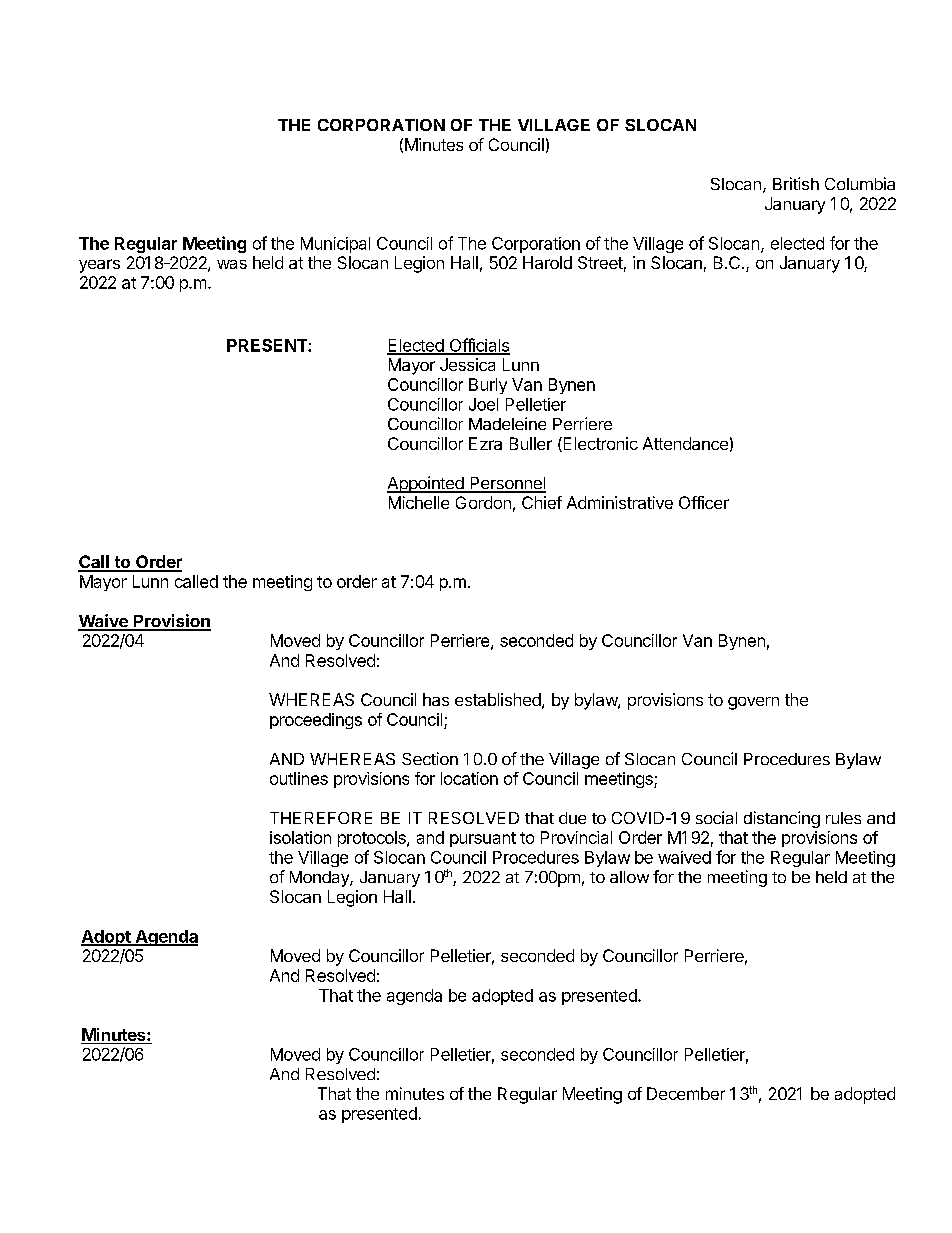  Describe the element at coordinates (796, 183) in the page. I see `British` at that location.
